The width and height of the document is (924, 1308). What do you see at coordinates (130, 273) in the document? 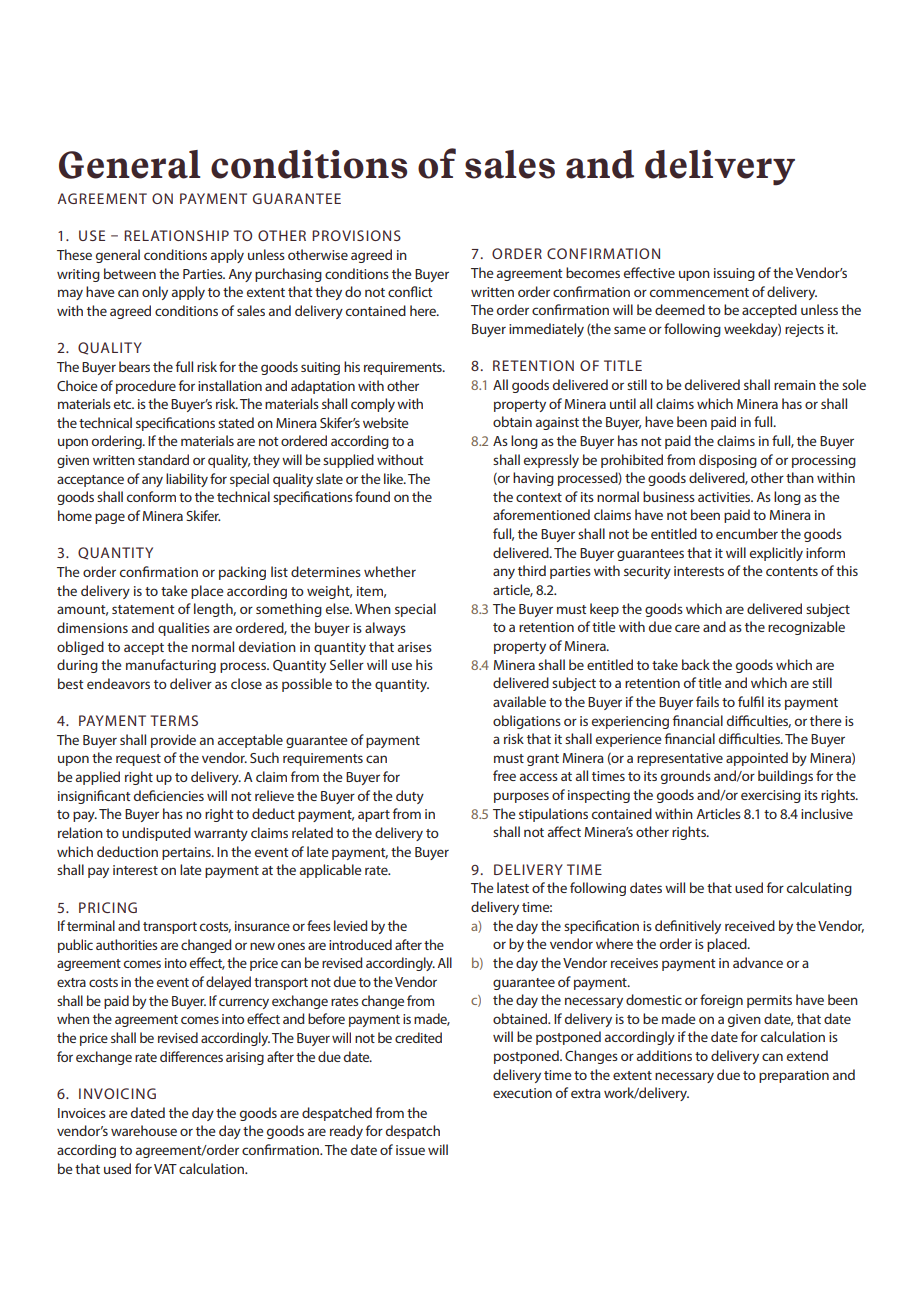
I see `between` at bounding box center [130, 273].
